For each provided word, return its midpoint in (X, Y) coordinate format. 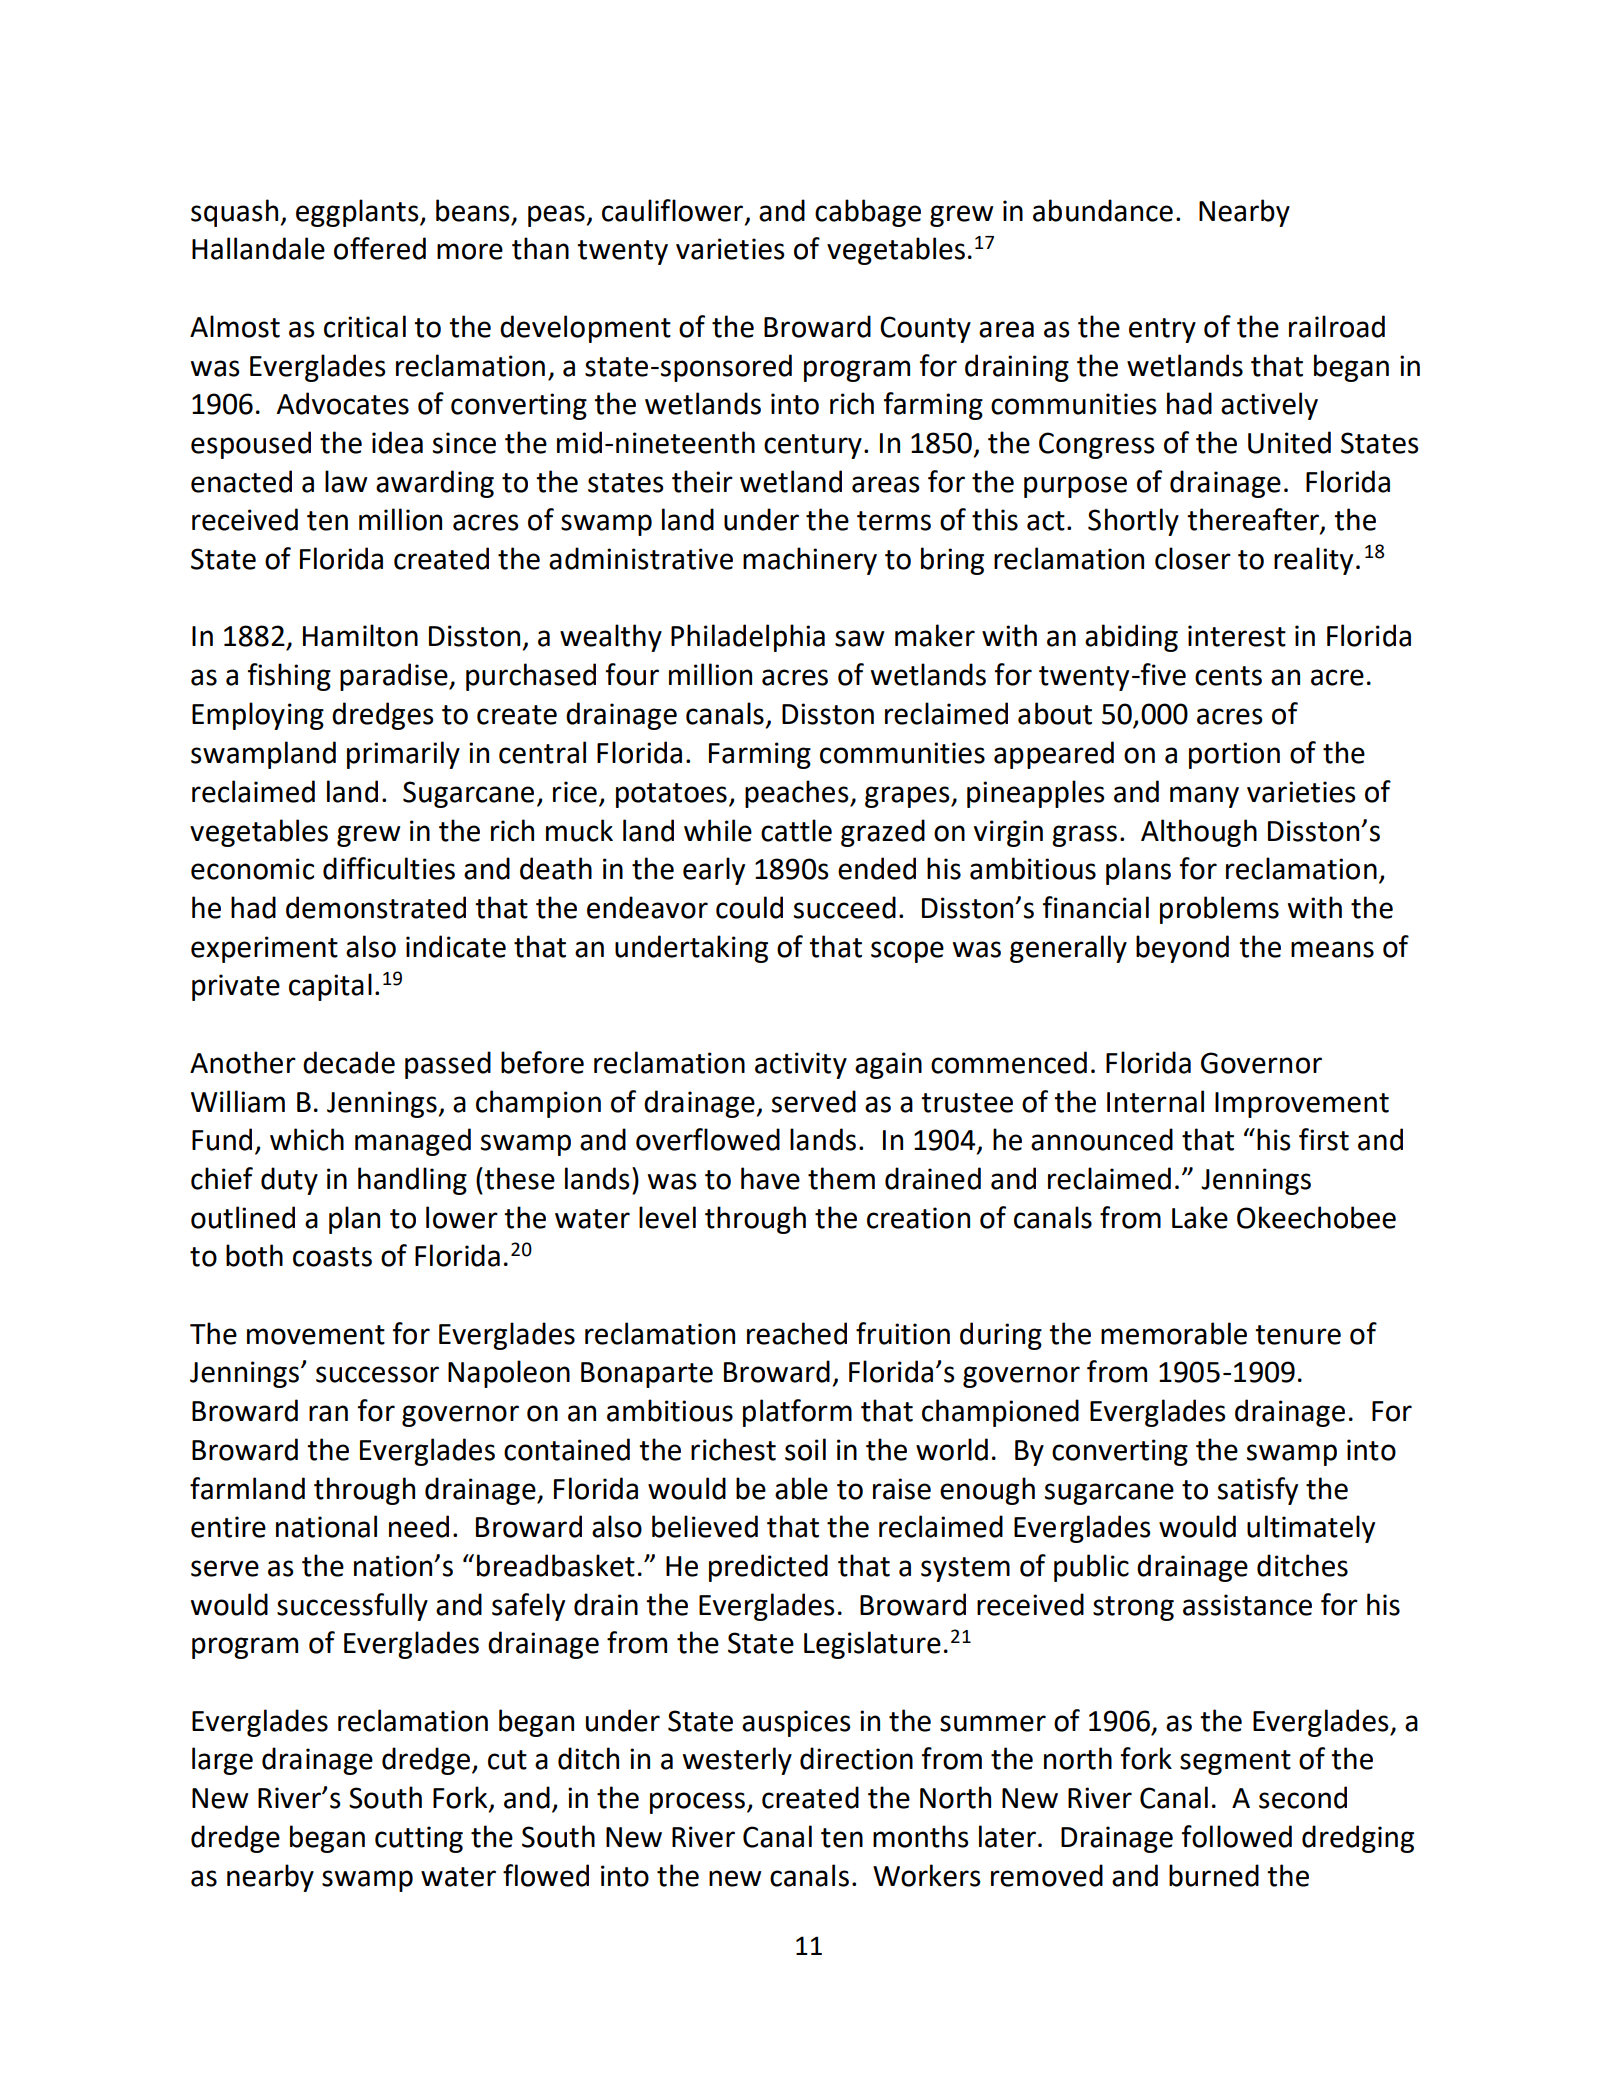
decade (349, 1062)
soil (805, 1449)
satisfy (1258, 1491)
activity (801, 1065)
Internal (1155, 1101)
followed (1237, 1836)
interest (1237, 636)
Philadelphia (748, 638)
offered (380, 248)
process (699, 1803)
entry (1162, 330)
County (925, 329)
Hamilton (360, 635)
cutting (419, 1839)
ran (328, 1413)
